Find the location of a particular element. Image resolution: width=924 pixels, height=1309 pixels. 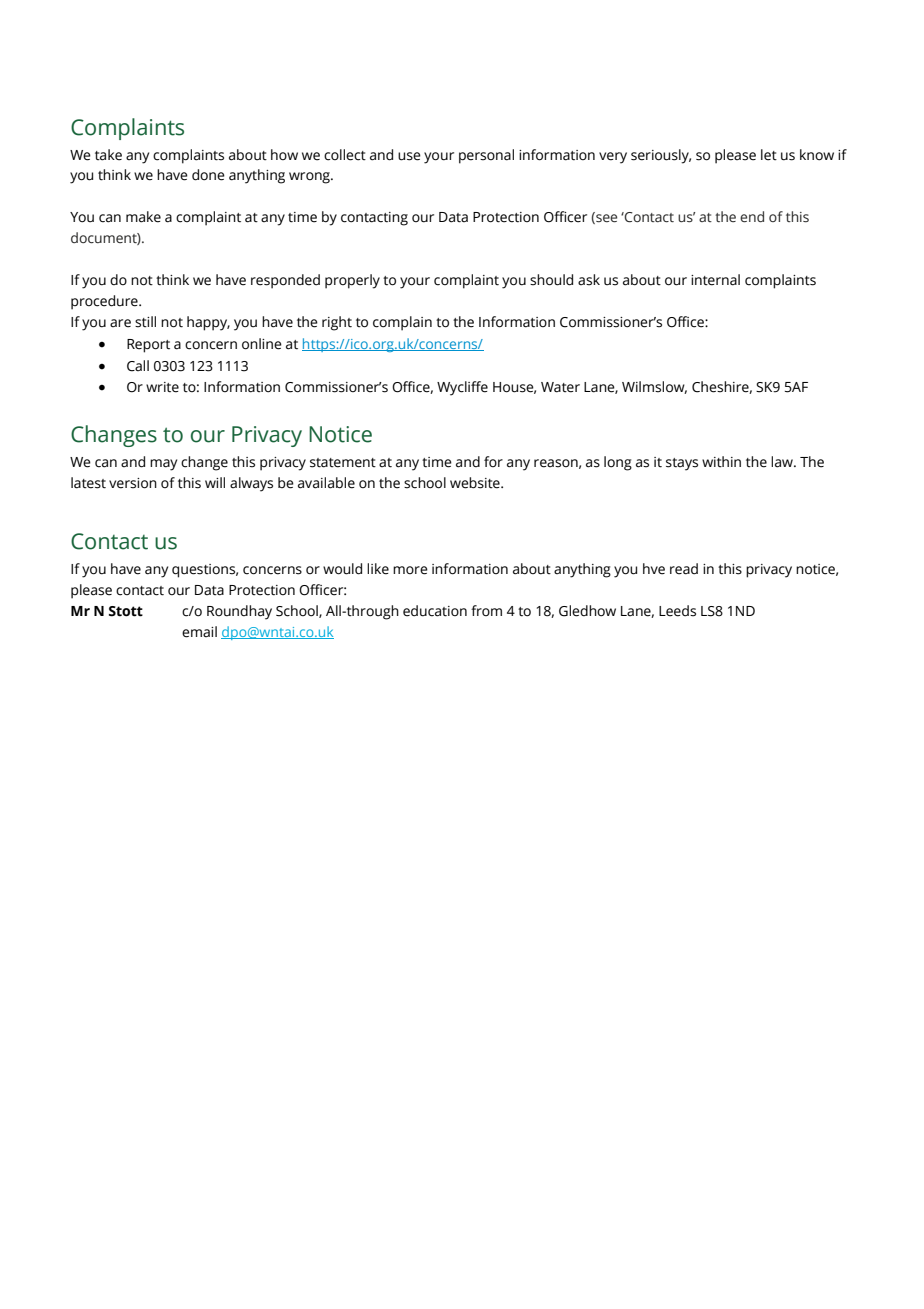

let is located at coordinates (769, 155).
